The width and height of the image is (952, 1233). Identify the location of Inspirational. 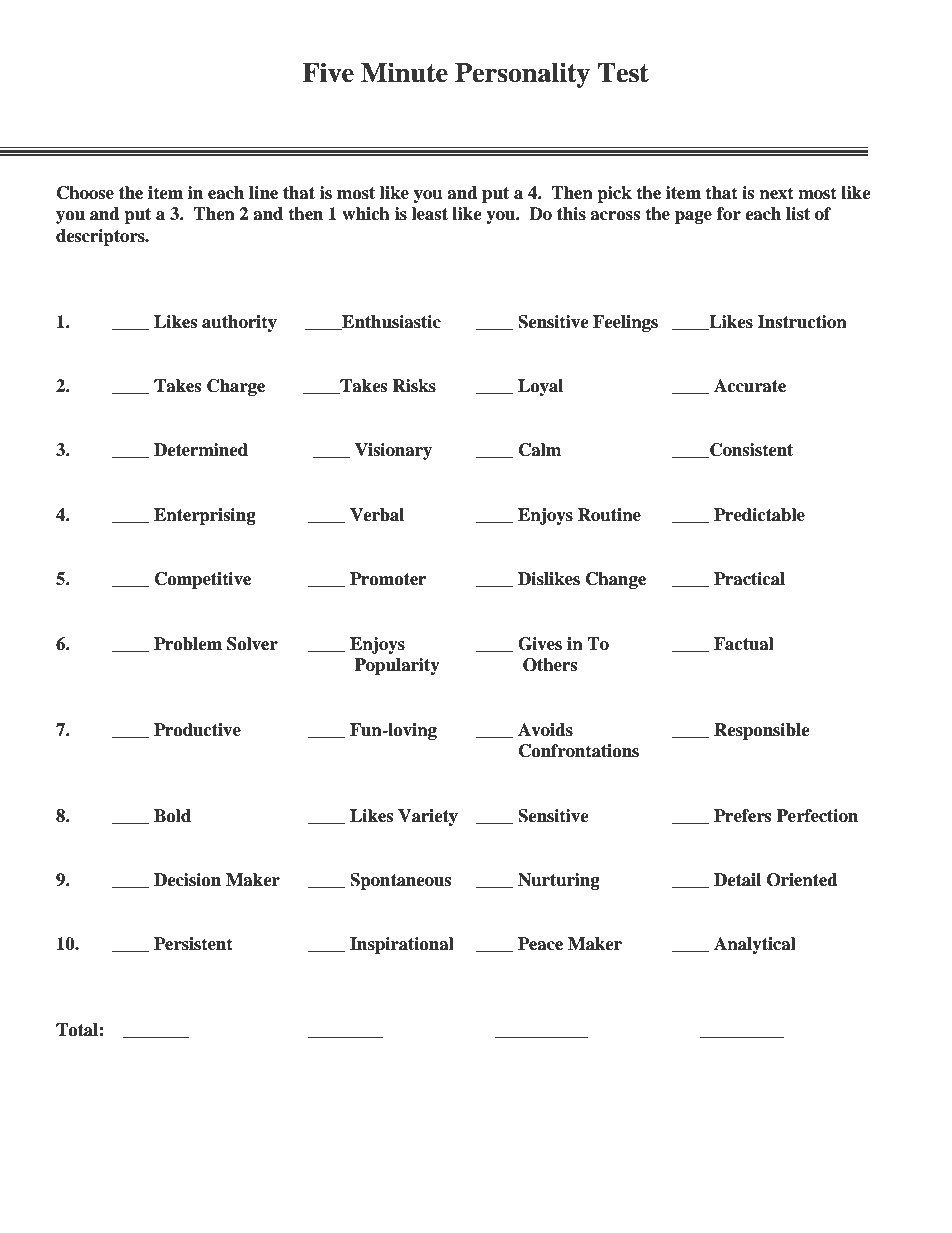
(402, 945).
